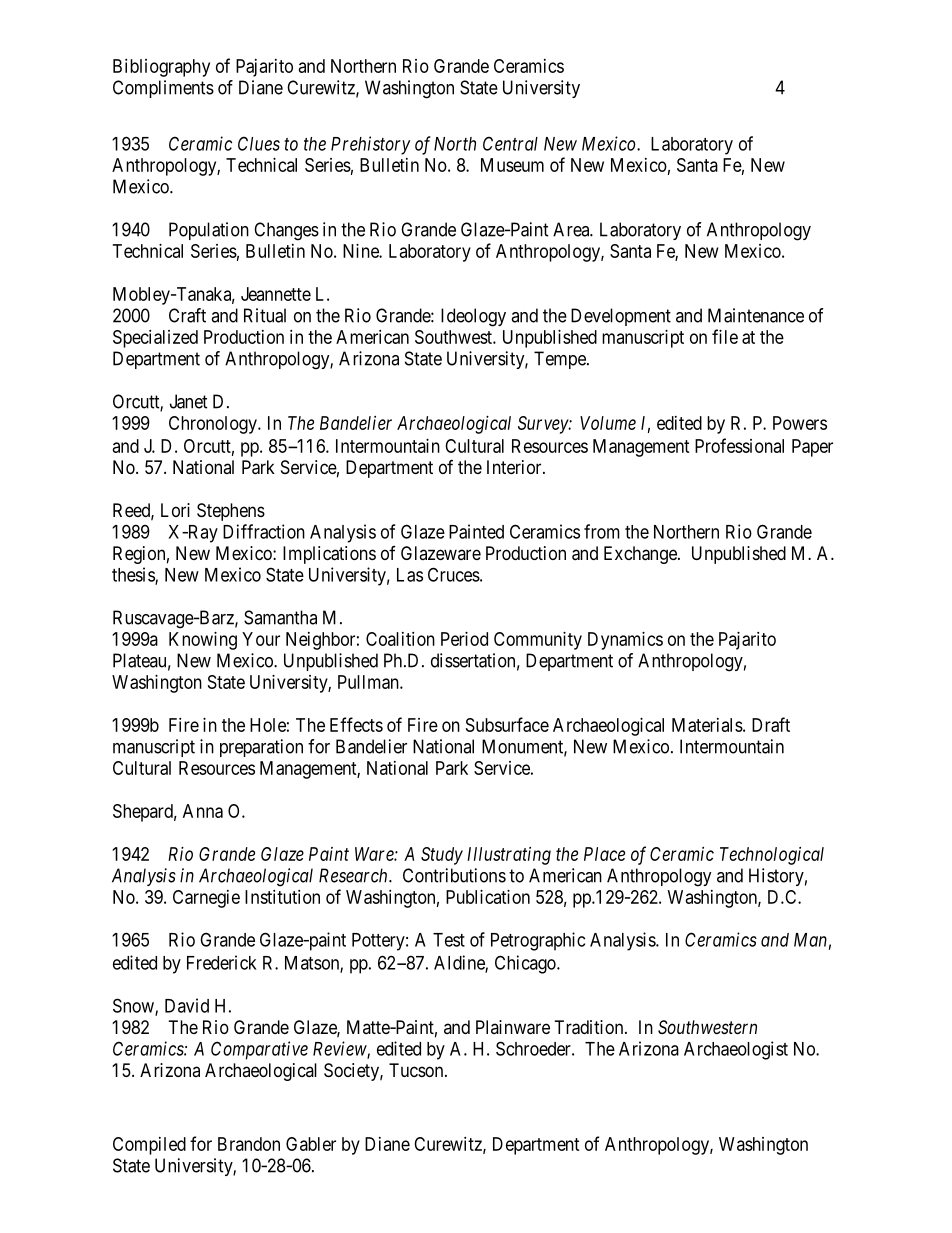 The image size is (952, 1233). Describe the element at coordinates (515, 467) in the page. I see `Interior` at that location.
